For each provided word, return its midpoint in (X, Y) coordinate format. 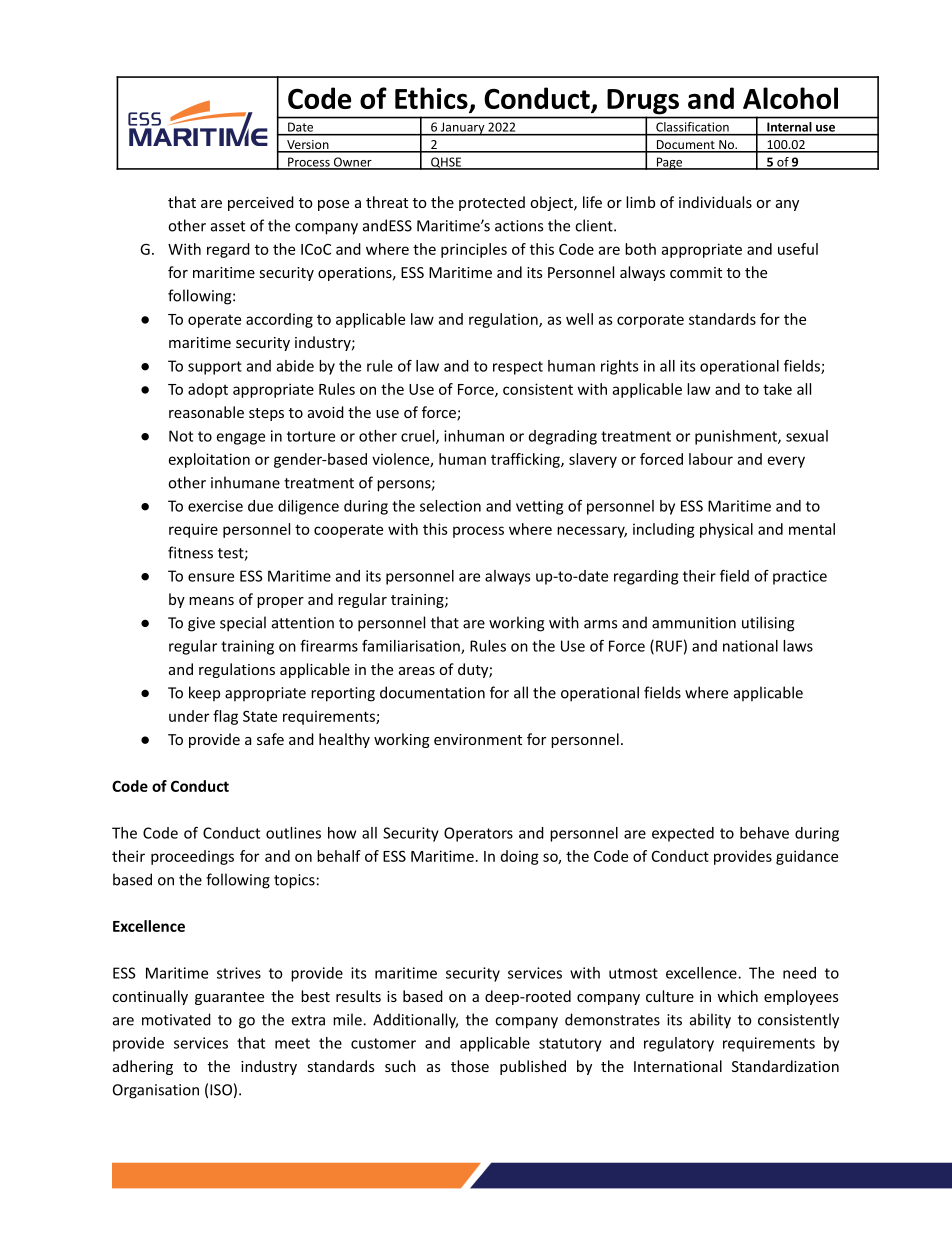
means (211, 601)
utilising (768, 624)
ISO (221, 1090)
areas (417, 671)
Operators (478, 834)
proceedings (192, 857)
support (215, 368)
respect (518, 368)
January (462, 129)
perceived (261, 203)
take (777, 389)
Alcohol (790, 98)
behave (764, 833)
